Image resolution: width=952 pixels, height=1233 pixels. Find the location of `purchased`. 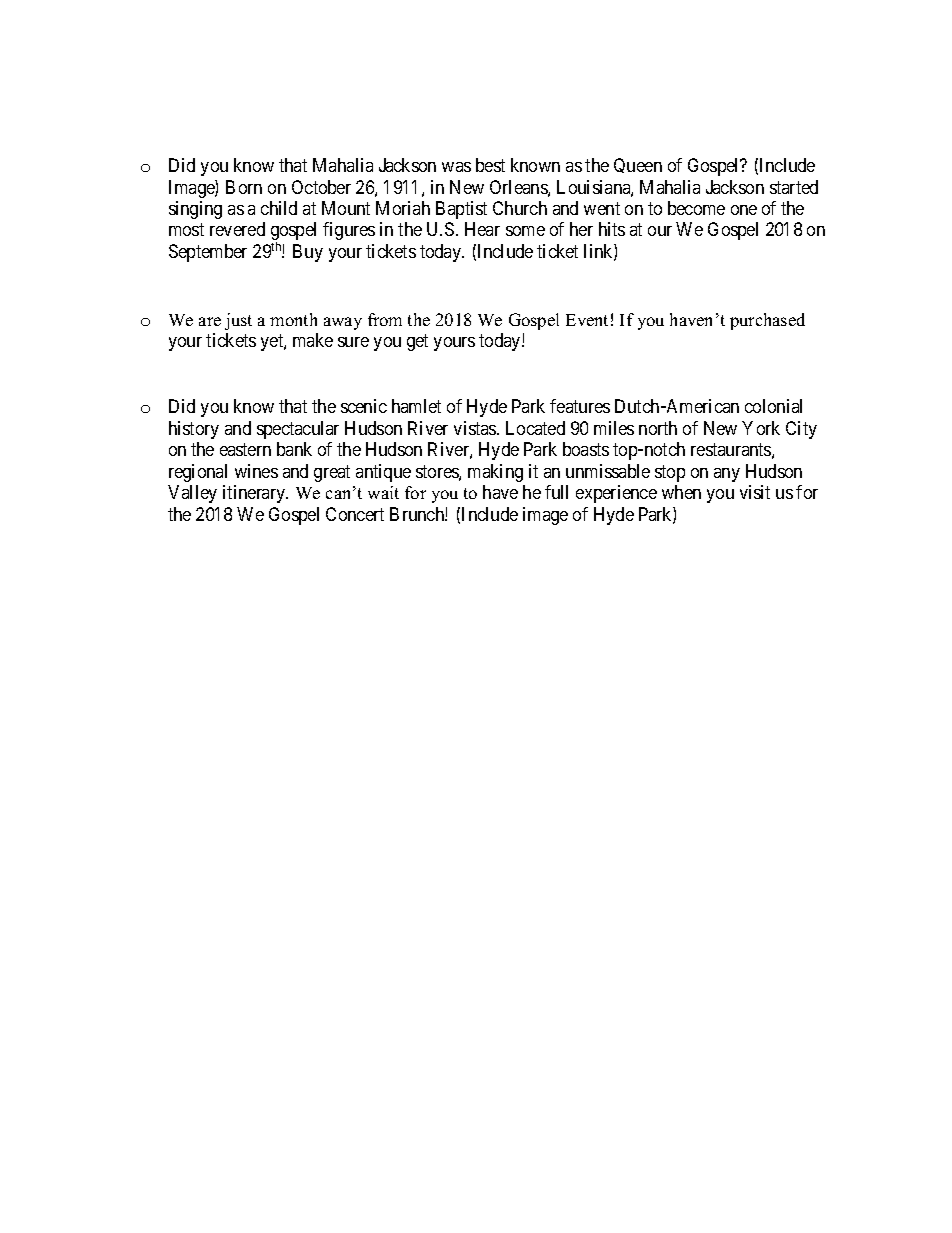

purchased is located at coordinates (767, 321).
